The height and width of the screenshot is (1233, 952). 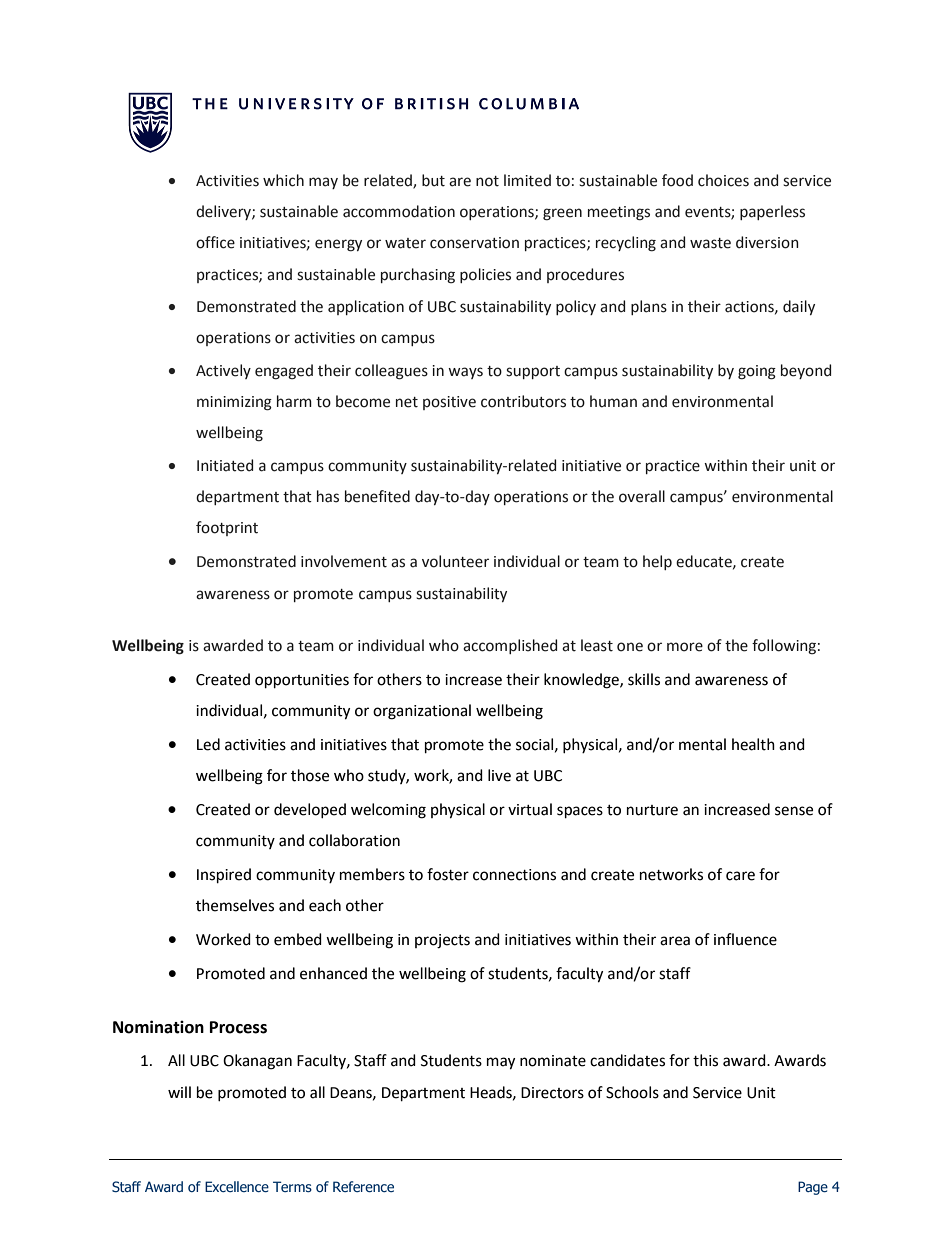 What do you see at coordinates (757, 372) in the screenshot?
I see `going` at bounding box center [757, 372].
